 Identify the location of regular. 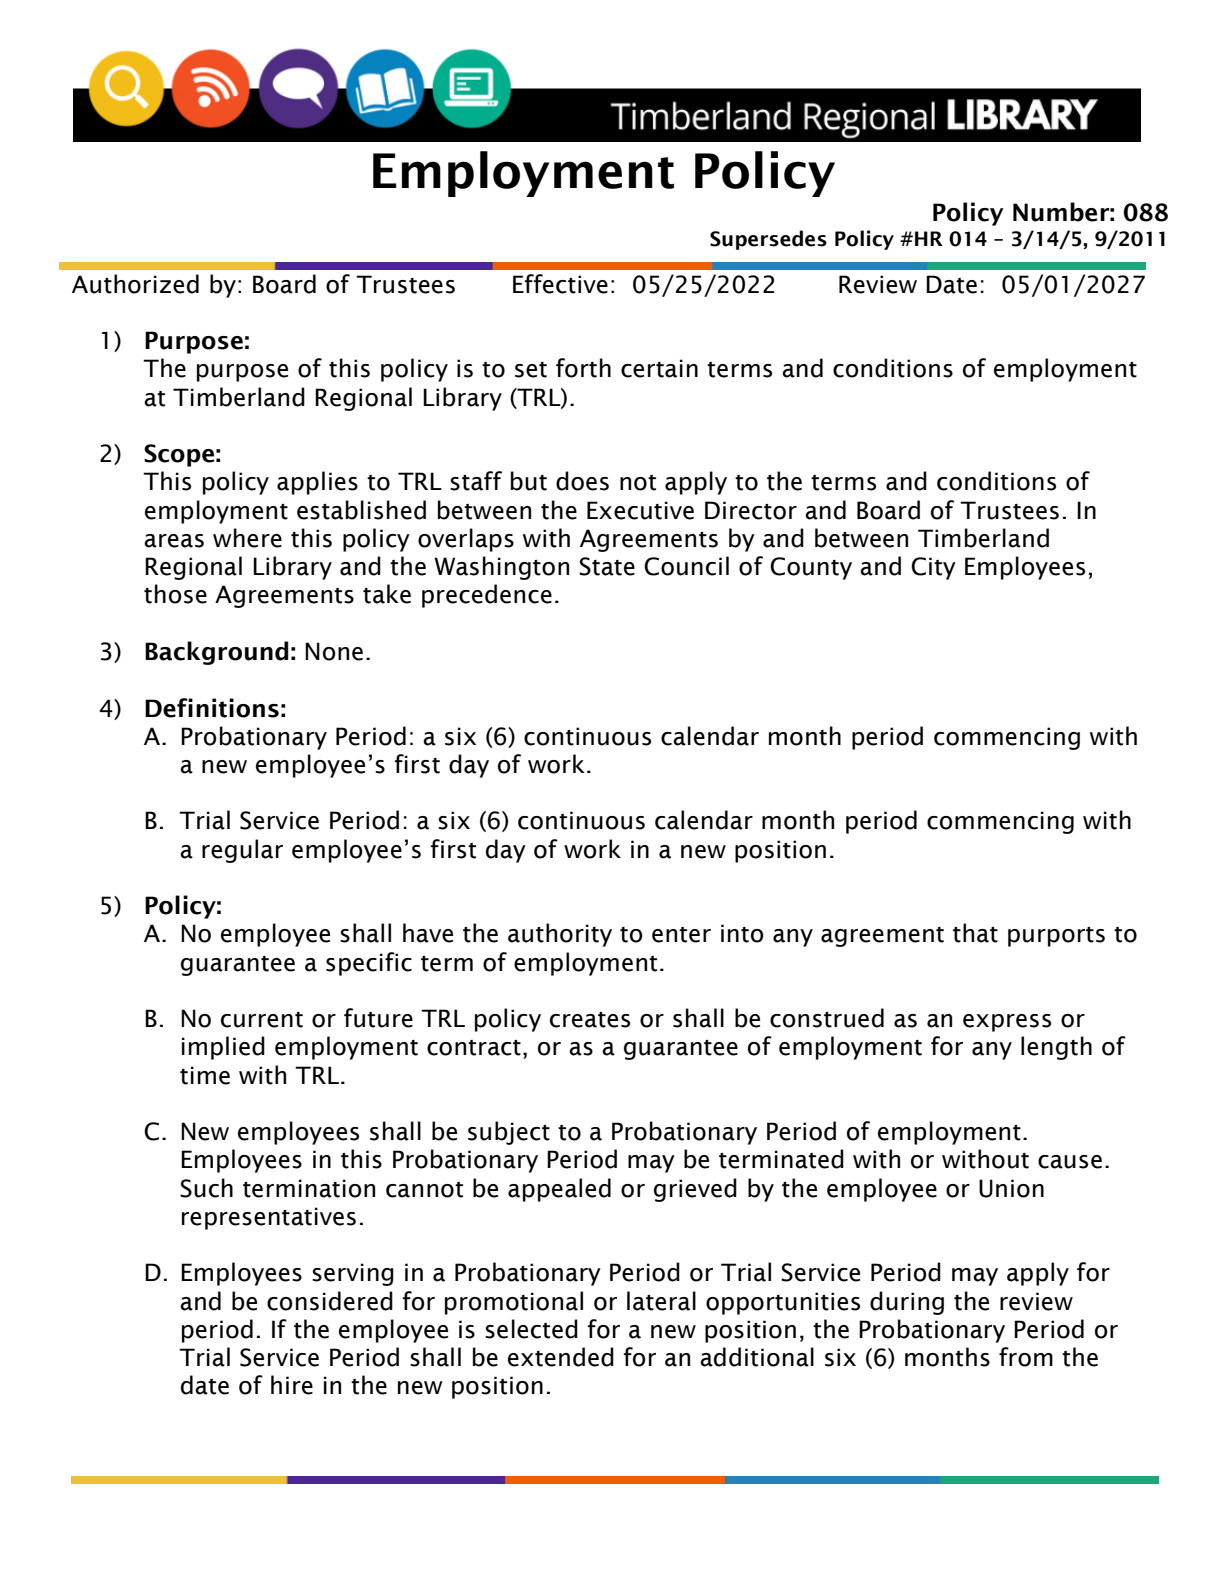
(242, 851).
